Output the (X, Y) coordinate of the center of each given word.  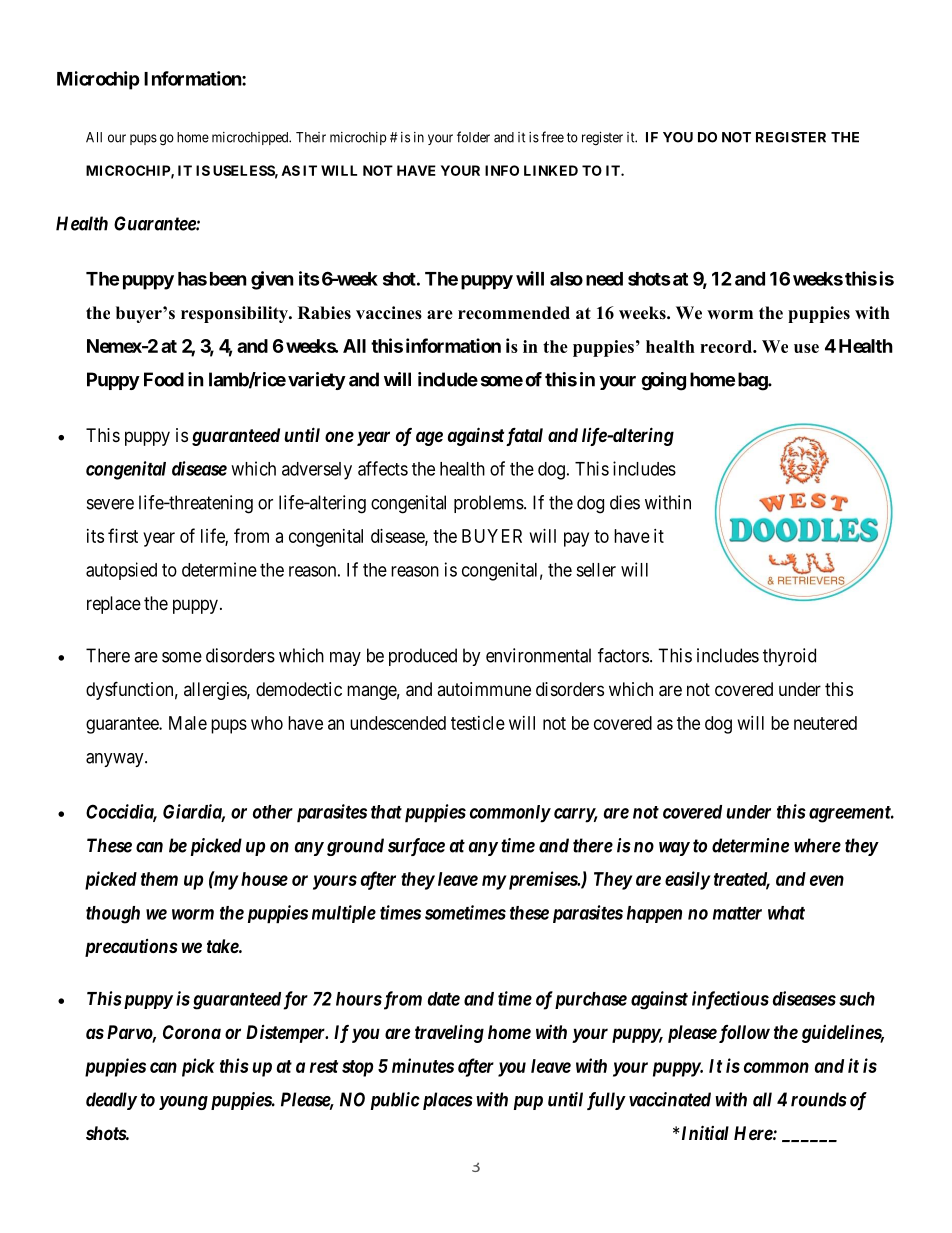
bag (753, 381)
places (446, 1101)
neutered (825, 723)
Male (188, 723)
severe (110, 504)
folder (473, 137)
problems (489, 504)
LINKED (551, 170)
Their (311, 137)
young (183, 1103)
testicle (478, 723)
